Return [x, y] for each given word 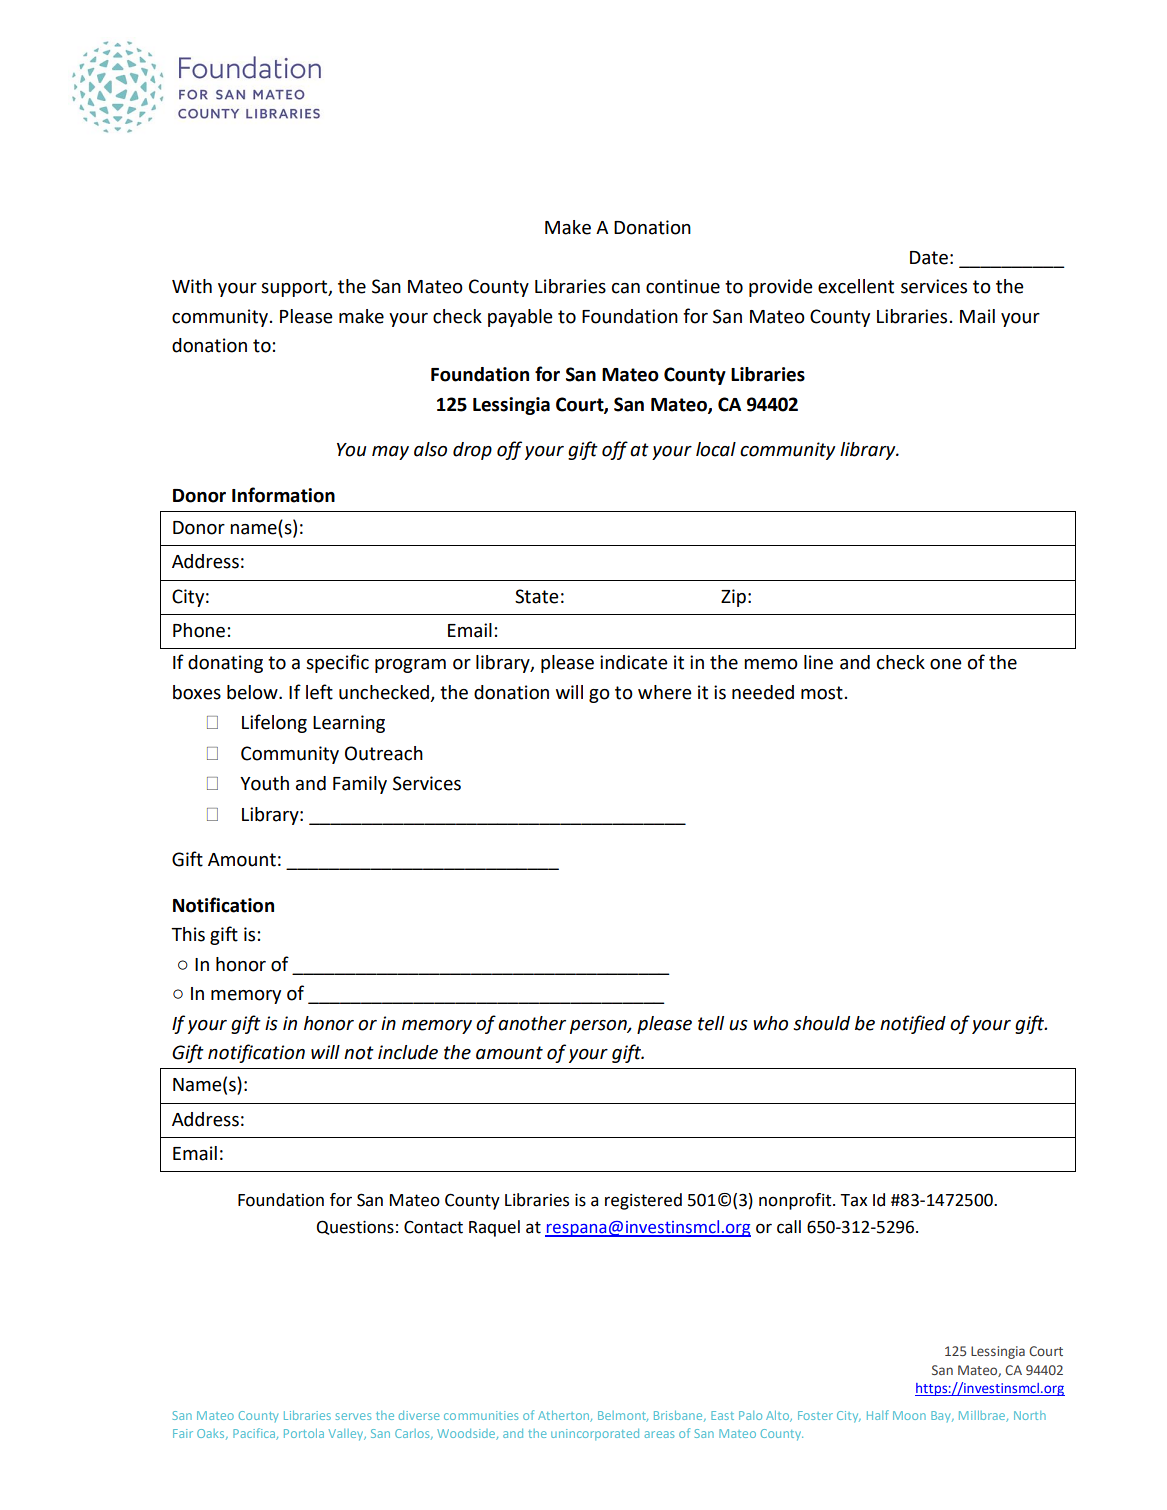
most [822, 693]
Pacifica [255, 1434]
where [665, 692]
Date [929, 258]
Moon [909, 1415]
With [192, 286]
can [626, 288]
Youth [264, 783]
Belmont [623, 1416]
